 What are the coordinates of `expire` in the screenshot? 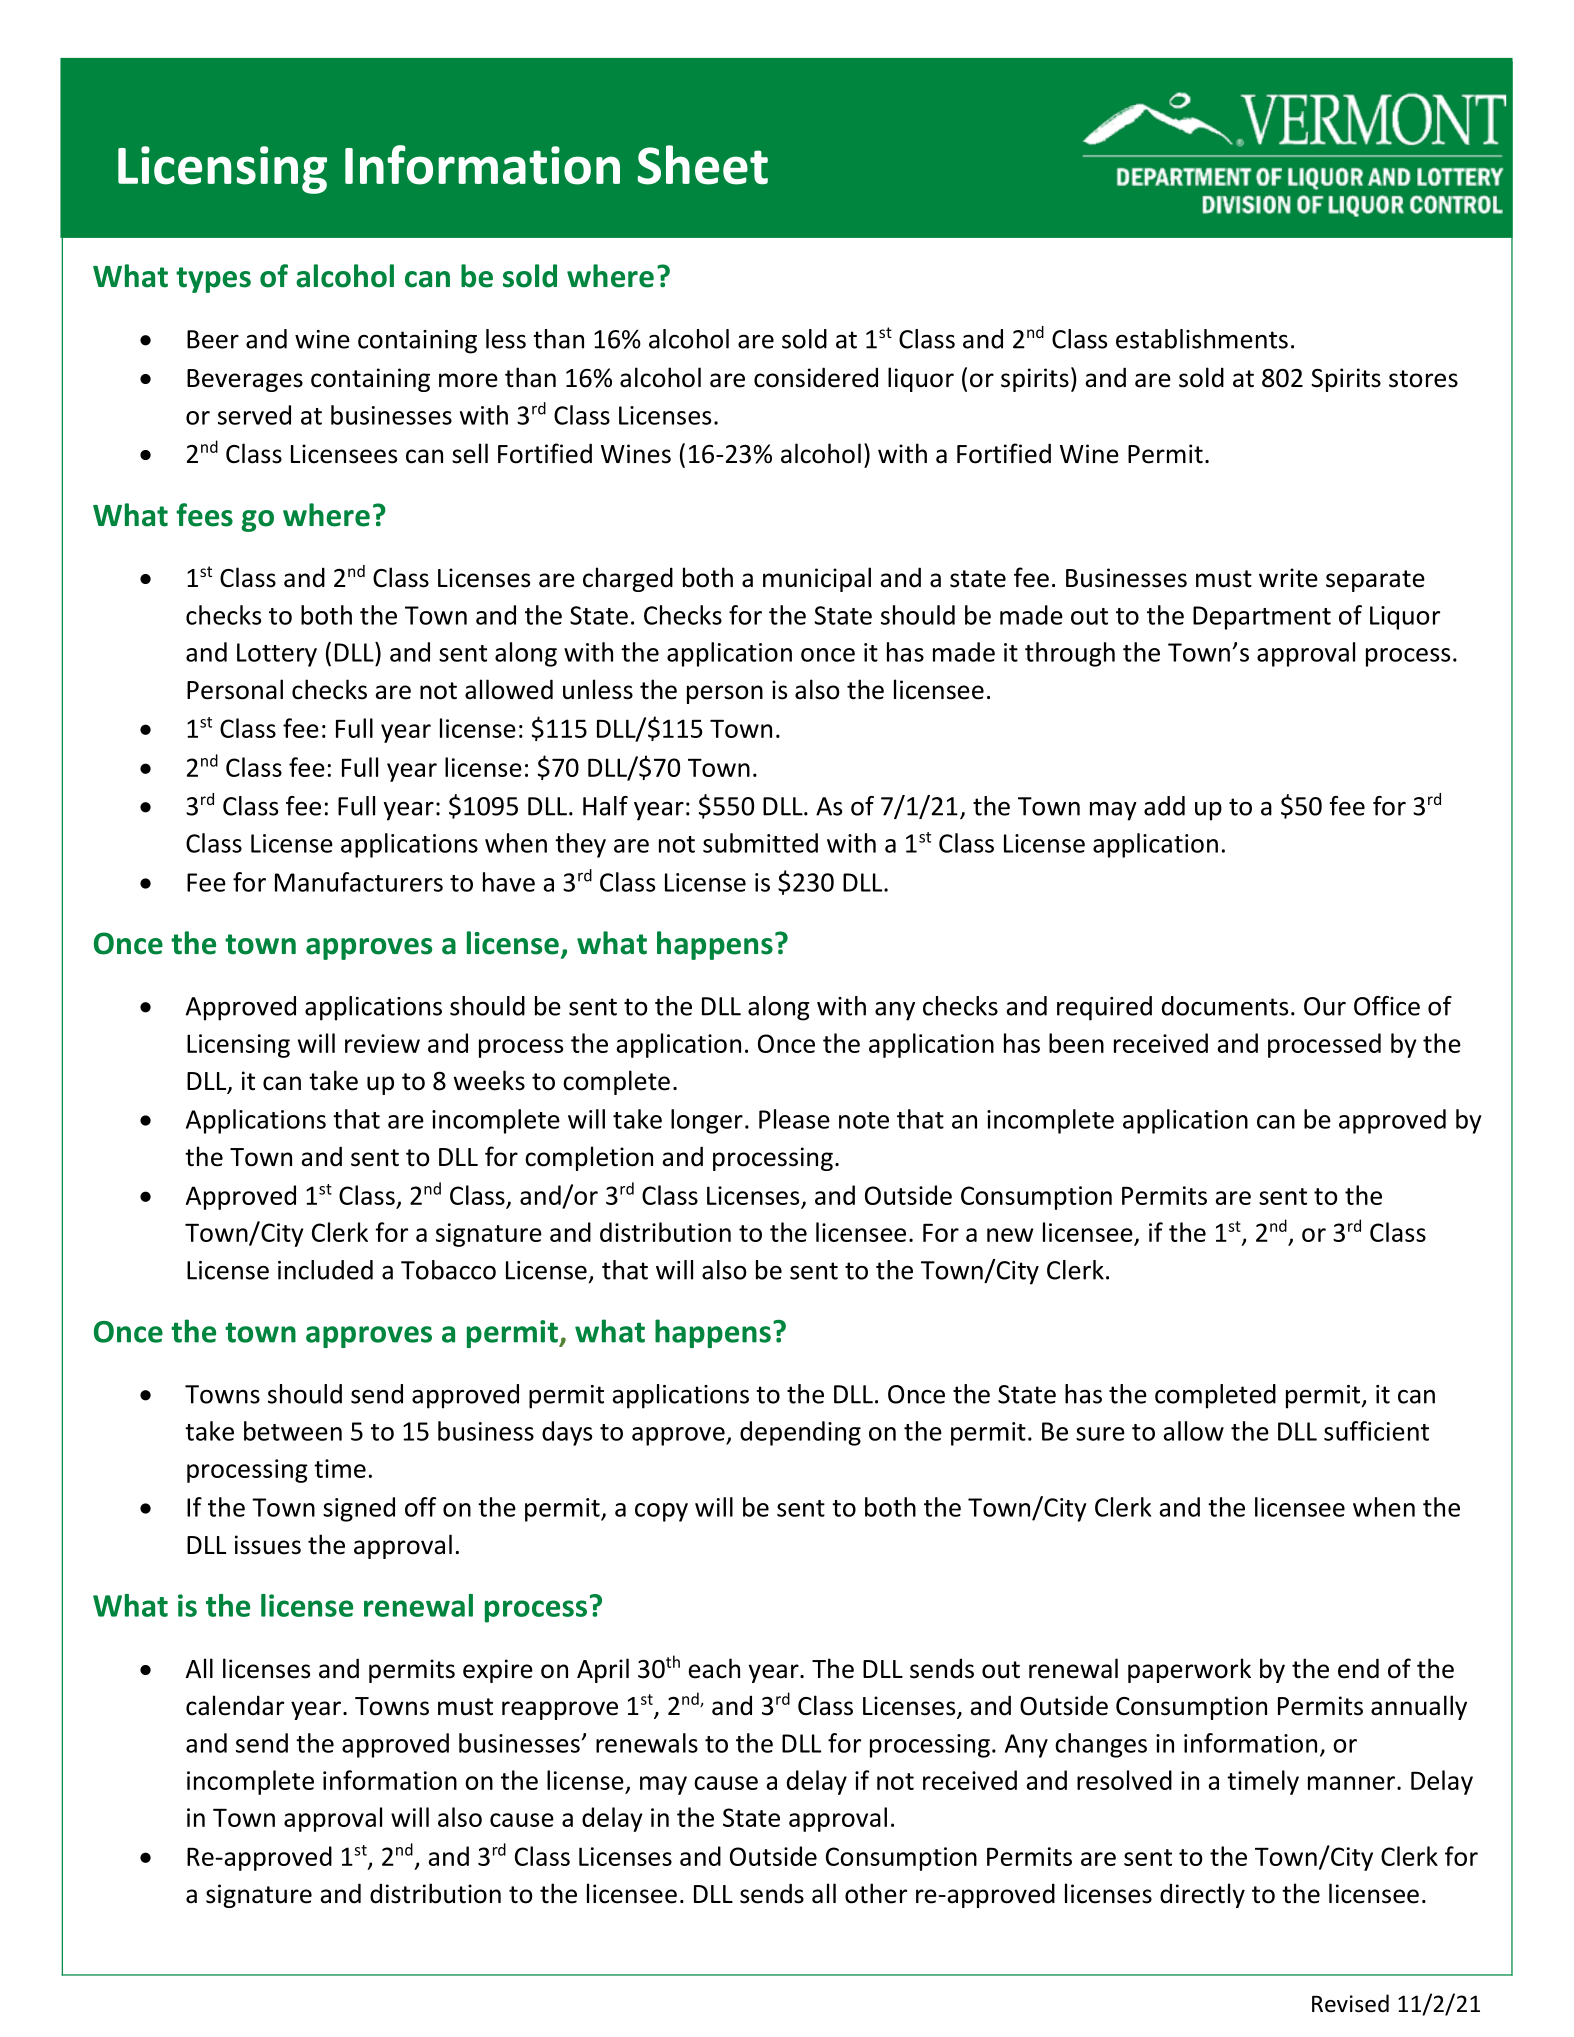 It's located at (498, 1671).
